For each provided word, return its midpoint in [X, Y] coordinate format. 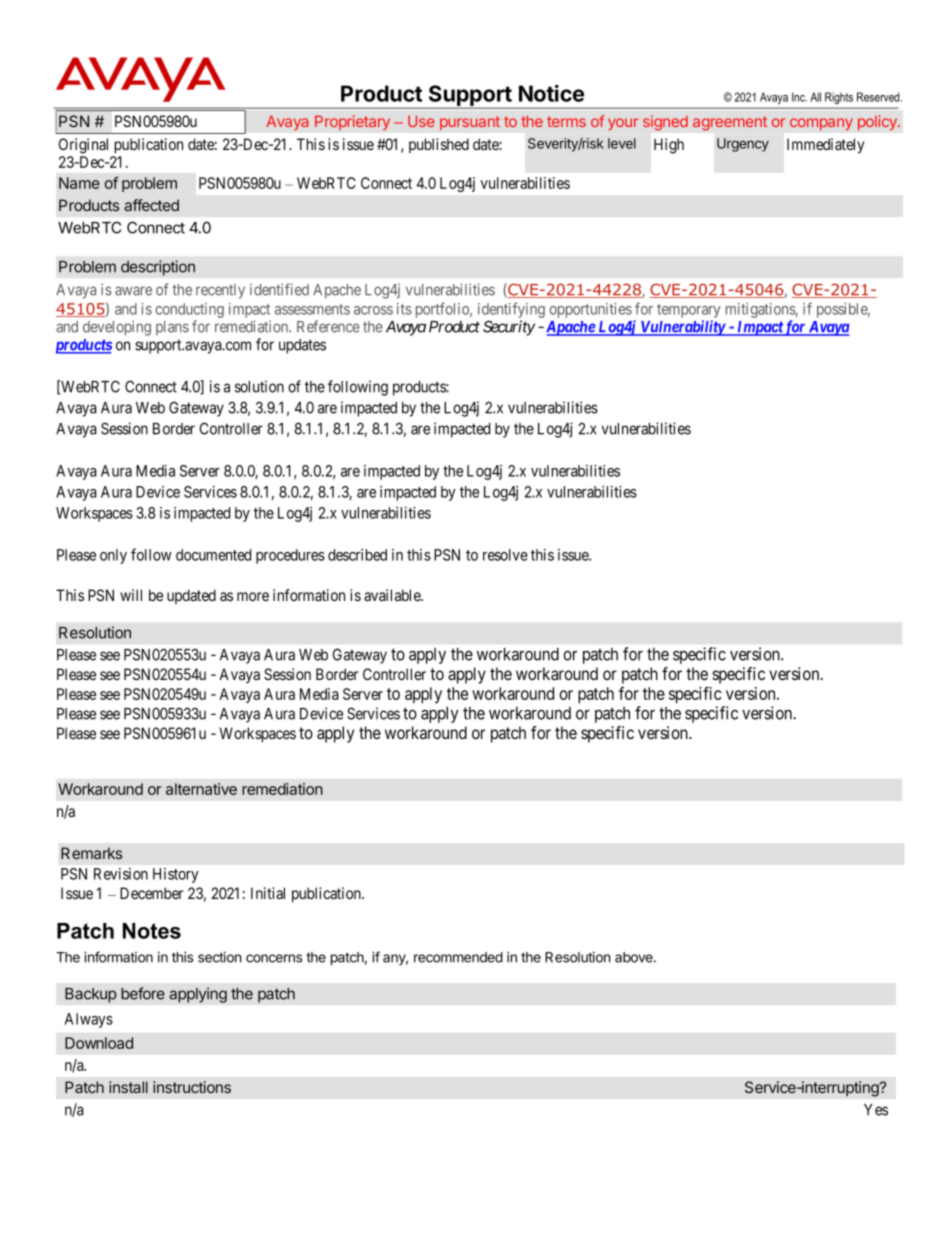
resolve [505, 555]
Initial [268, 893]
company [821, 124]
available [393, 595]
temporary [688, 311]
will [131, 595]
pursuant [470, 123]
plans [172, 328]
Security [509, 328]
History [176, 875]
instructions [192, 1087]
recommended [458, 957]
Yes [876, 1110]
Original [83, 146]
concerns [274, 958]
